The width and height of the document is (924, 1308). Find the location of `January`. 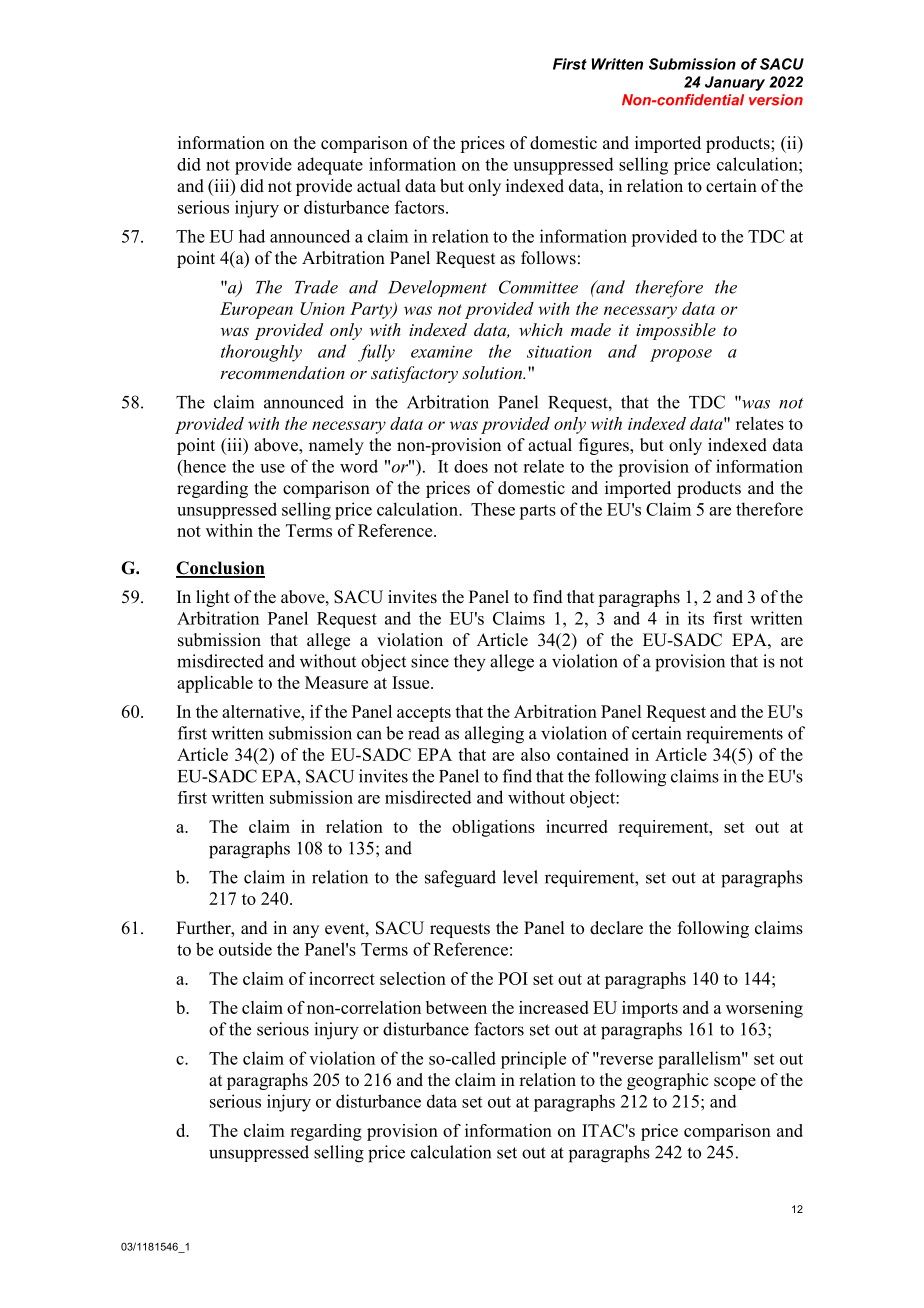

January is located at coordinates (735, 83).
